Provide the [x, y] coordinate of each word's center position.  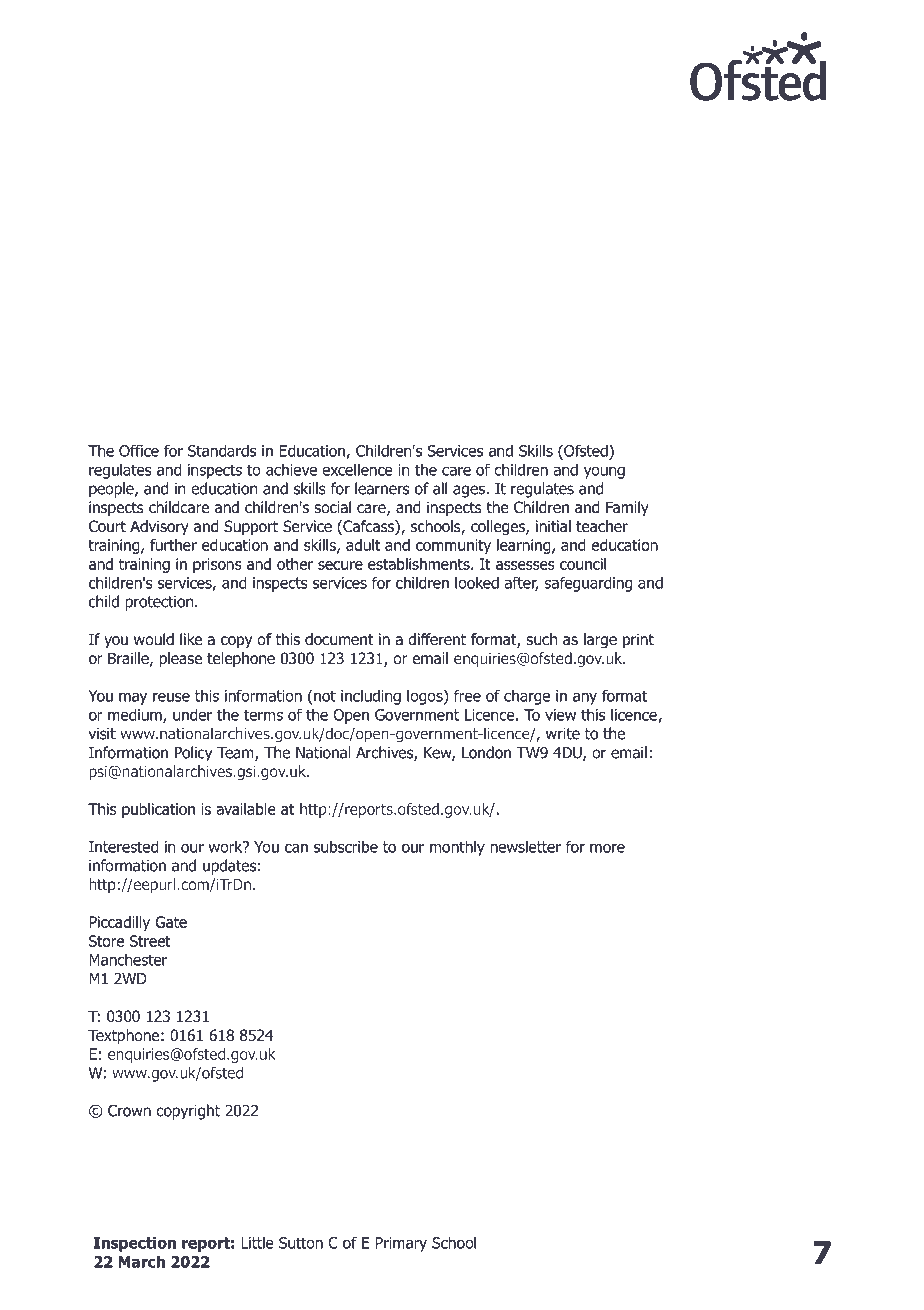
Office [139, 450]
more [607, 848]
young [604, 472]
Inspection [135, 1244]
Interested [123, 846]
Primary [401, 1244]
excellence [357, 469]
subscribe [346, 846]
